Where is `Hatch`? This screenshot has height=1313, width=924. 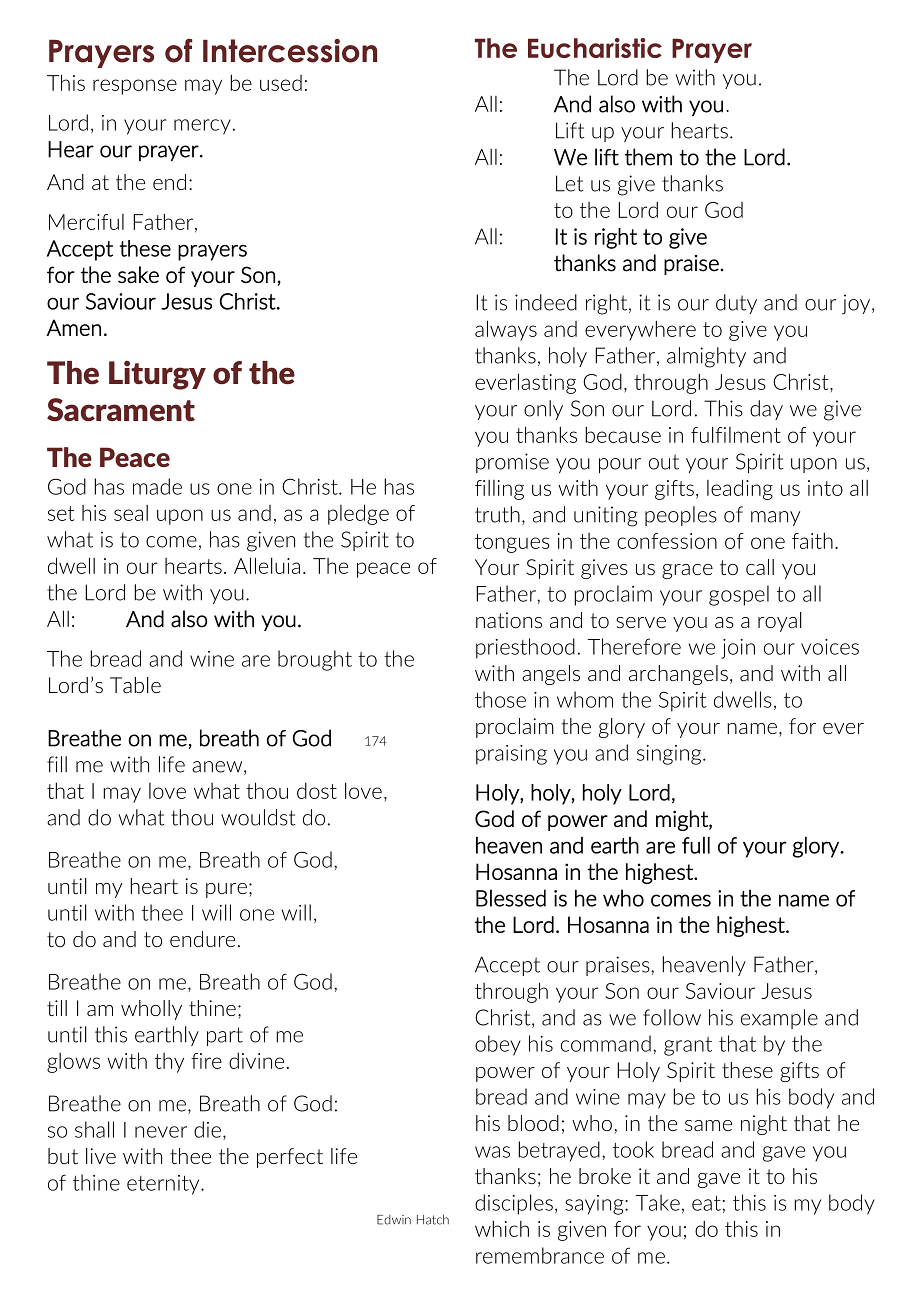
Hatch is located at coordinates (433, 1219).
